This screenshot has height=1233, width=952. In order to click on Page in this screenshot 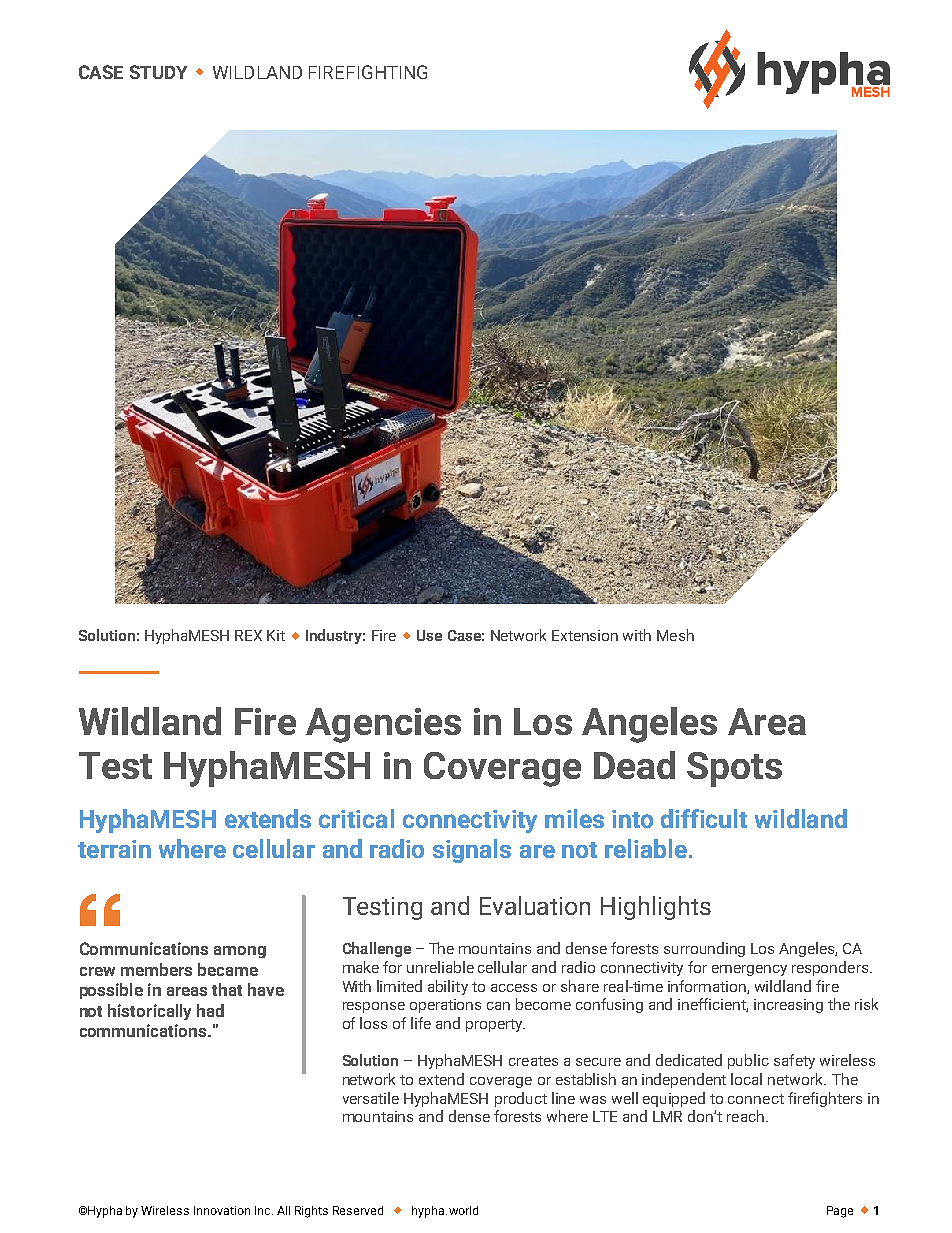, I will do `click(840, 1212)`.
